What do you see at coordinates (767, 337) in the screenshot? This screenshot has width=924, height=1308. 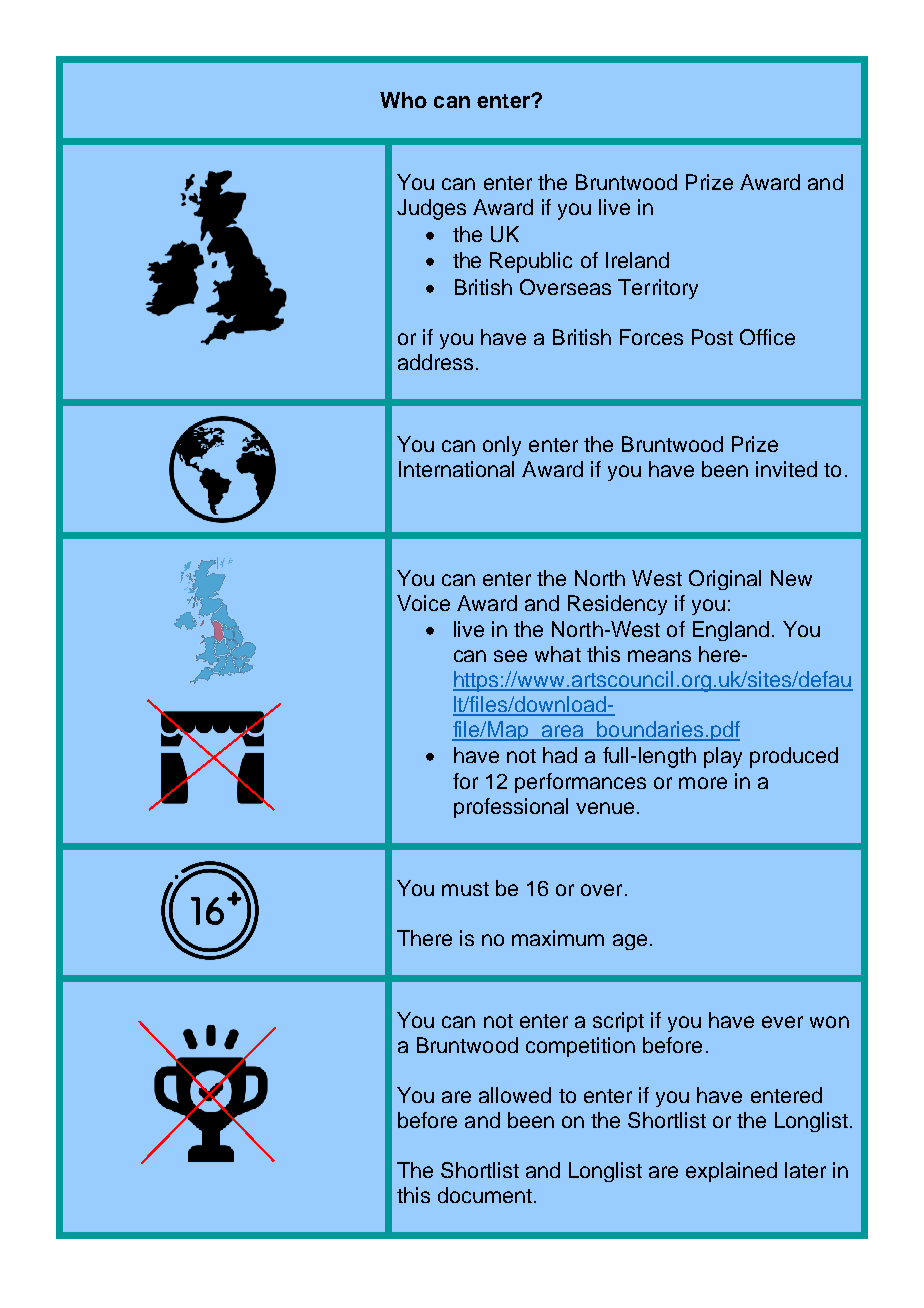 I see `Office` at bounding box center [767, 337].
